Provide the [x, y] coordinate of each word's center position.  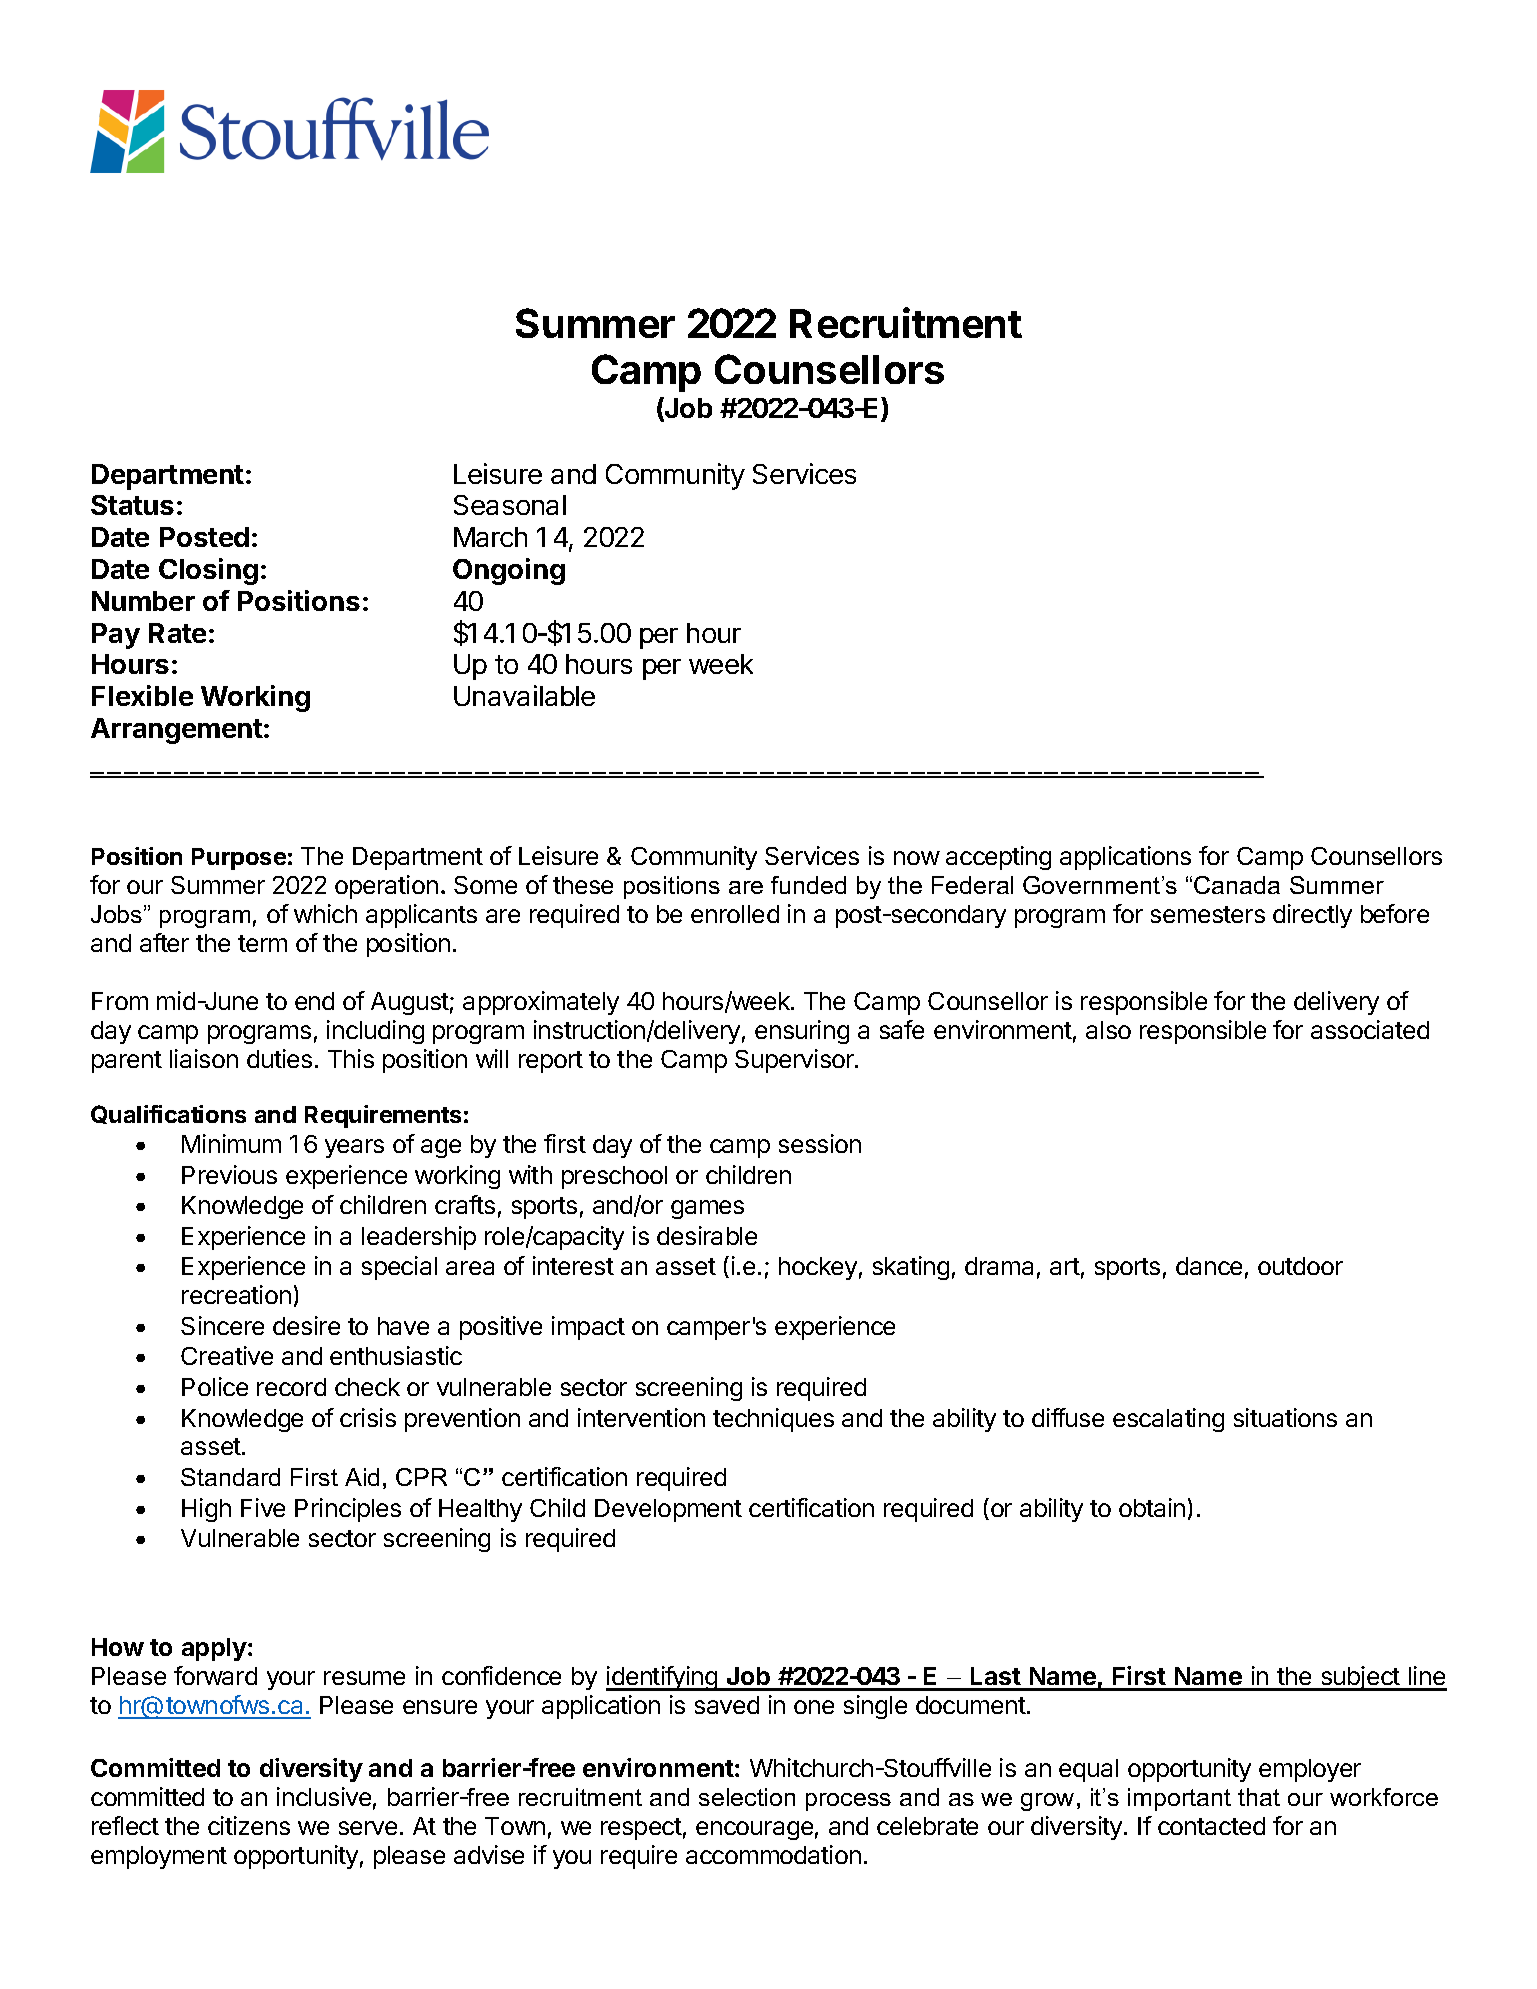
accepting [998, 858]
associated [1370, 1029]
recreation [236, 1294]
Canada [1237, 885]
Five [263, 1507]
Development [668, 1510]
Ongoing [509, 571]
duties [279, 1058]
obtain [1152, 1507]
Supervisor [795, 1061]
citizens [249, 1825]
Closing [208, 571]
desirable [707, 1235]
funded [808, 885]
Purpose [239, 859]
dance [1209, 1266]
